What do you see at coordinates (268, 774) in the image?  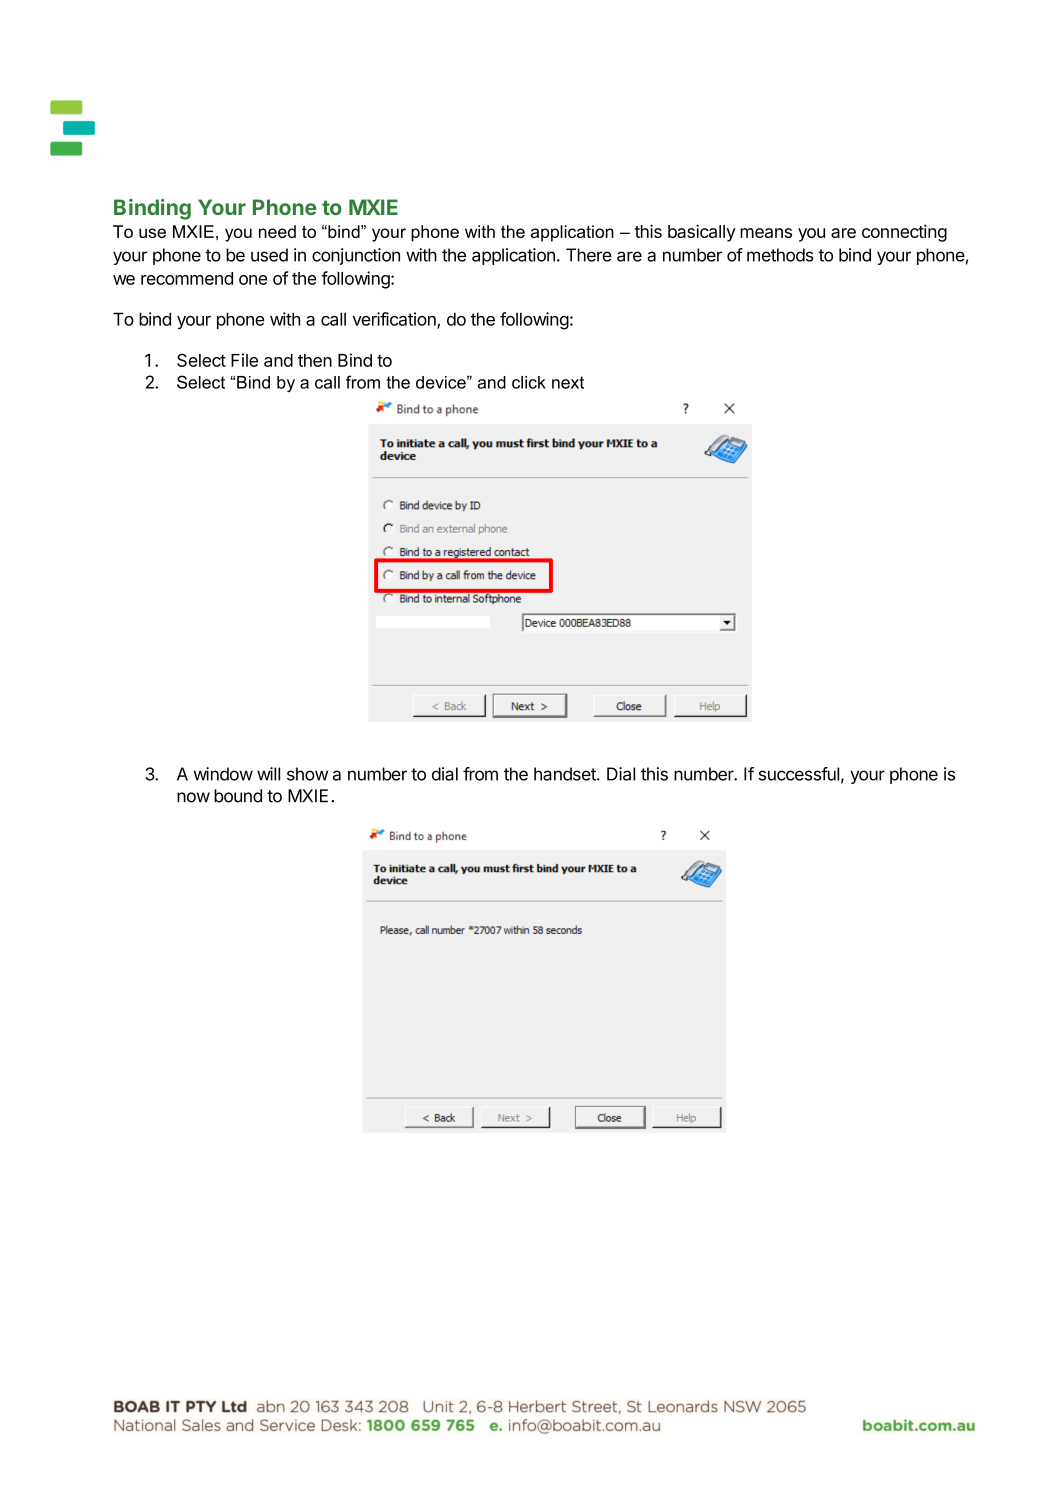 I see `will` at bounding box center [268, 774].
